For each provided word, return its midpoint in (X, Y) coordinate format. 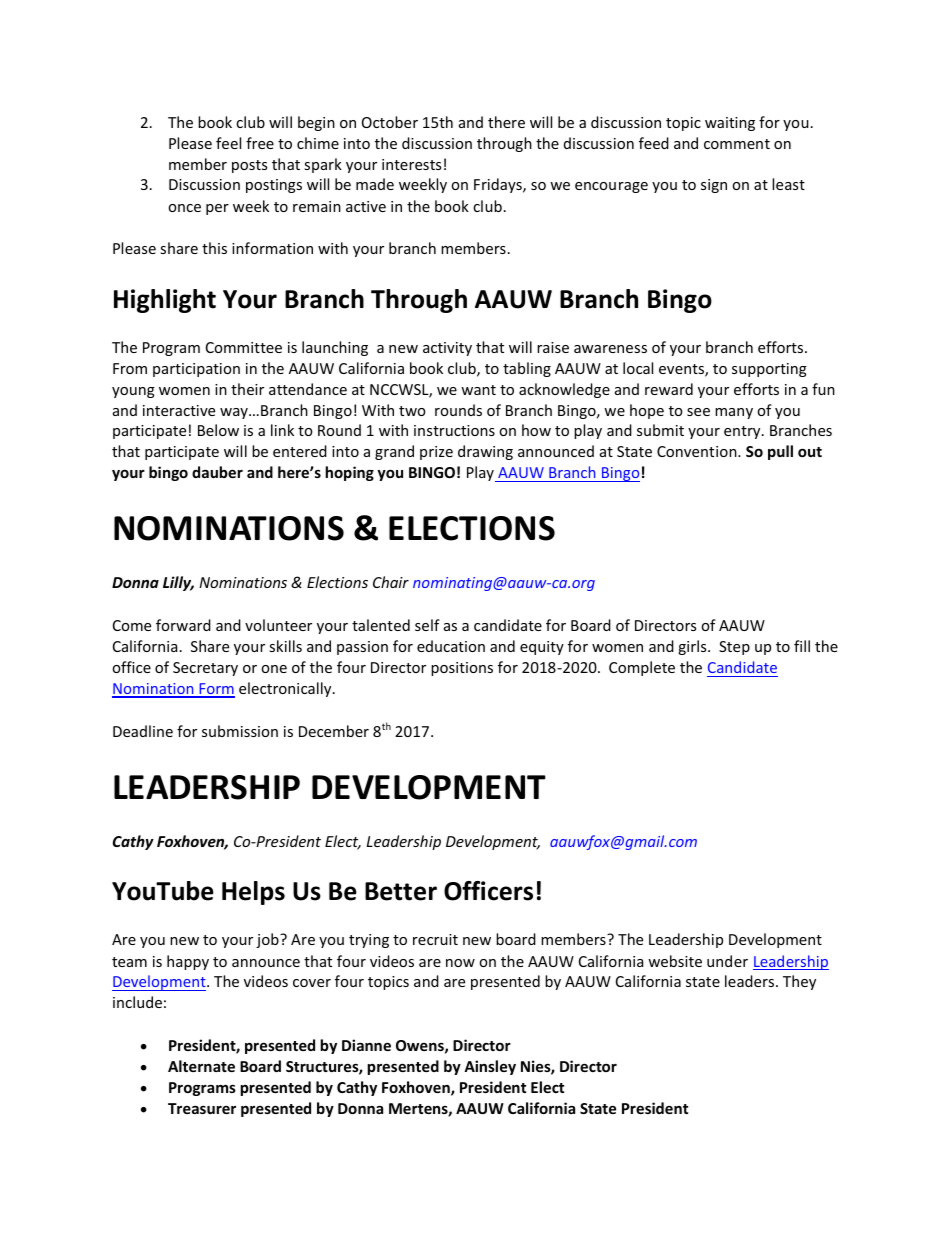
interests (411, 164)
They (799, 982)
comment (737, 144)
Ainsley (490, 1067)
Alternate (201, 1066)
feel (228, 143)
